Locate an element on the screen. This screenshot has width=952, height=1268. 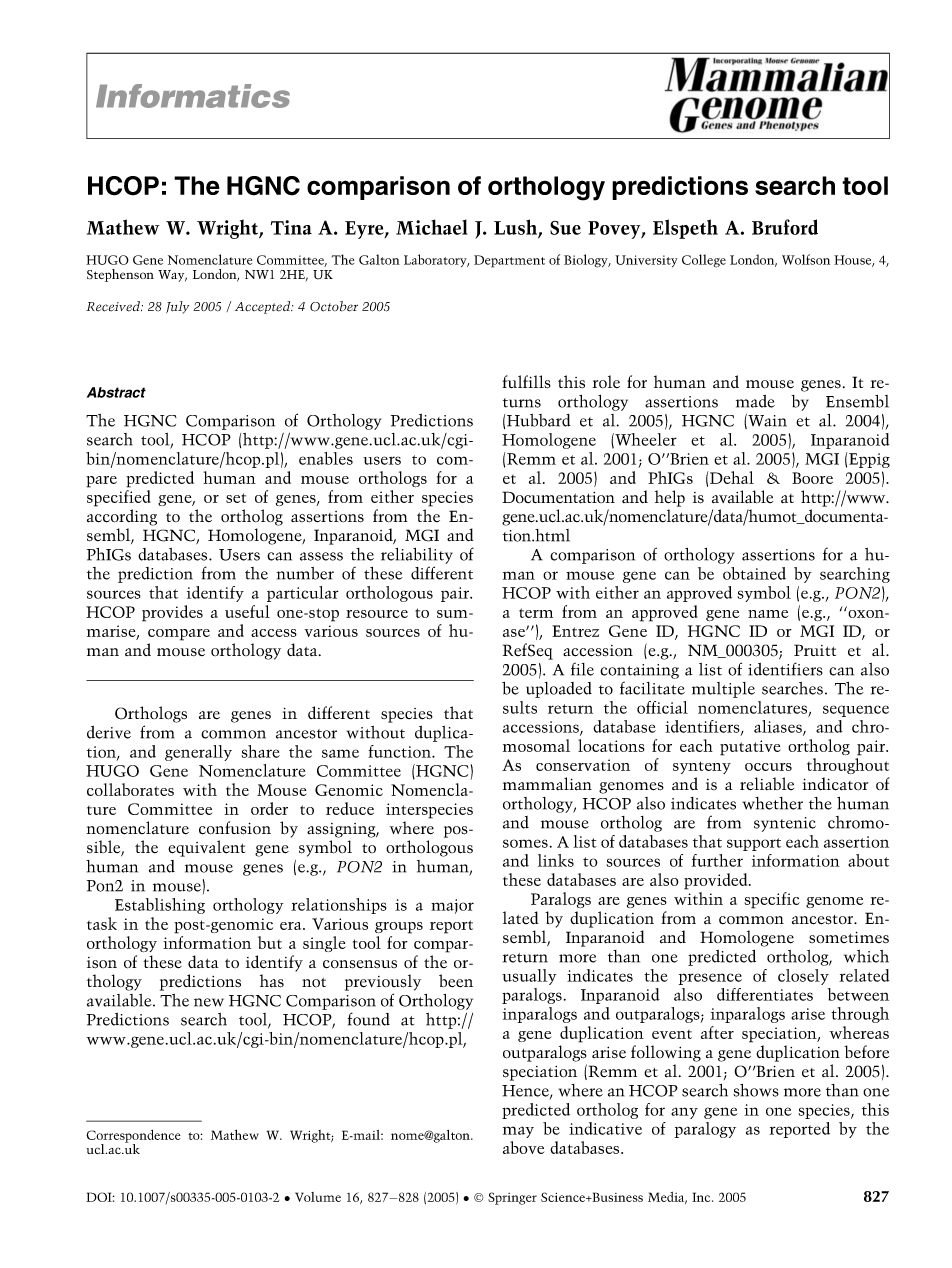
made is located at coordinates (755, 401).
